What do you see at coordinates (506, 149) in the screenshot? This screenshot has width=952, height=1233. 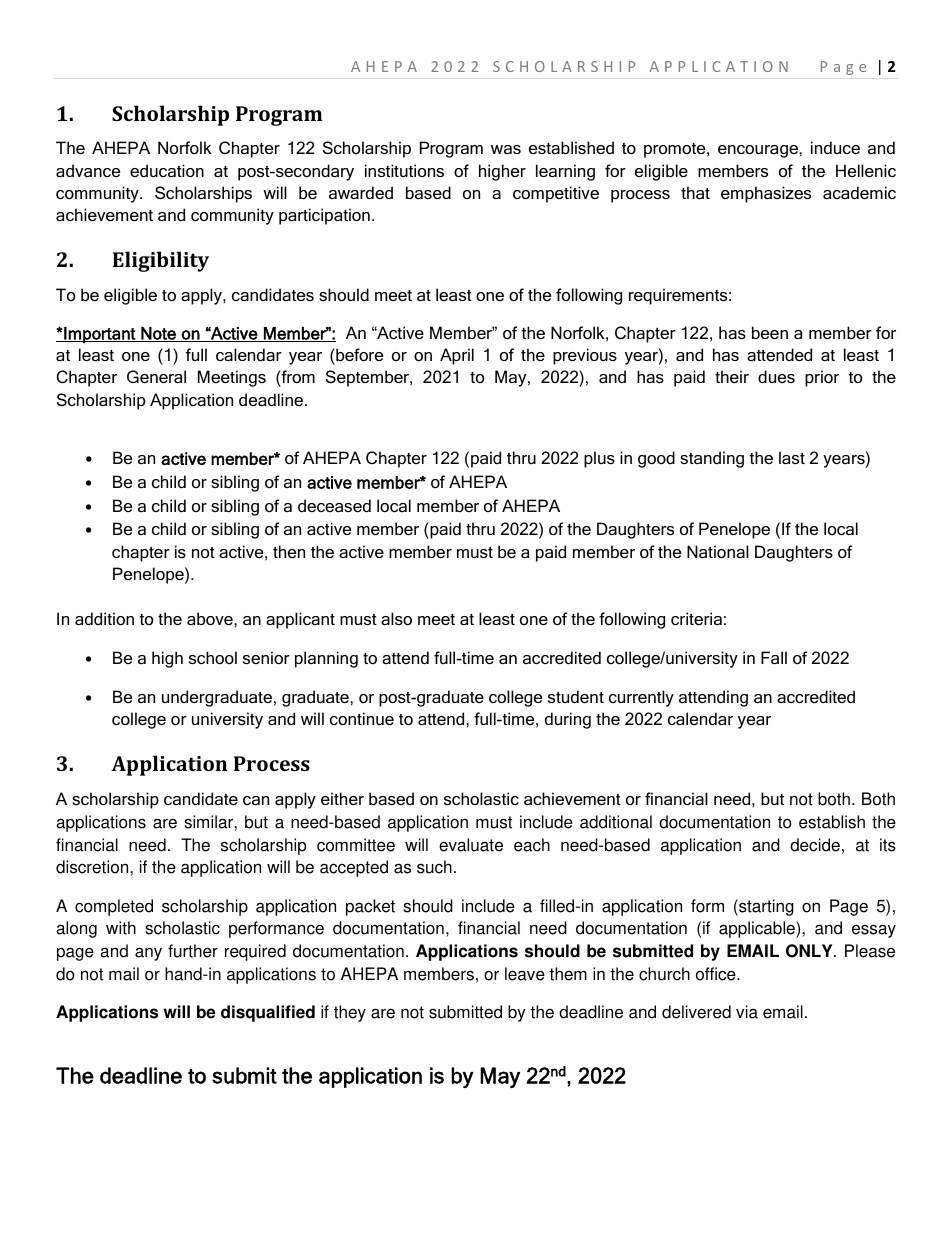 I see `was` at bounding box center [506, 149].
